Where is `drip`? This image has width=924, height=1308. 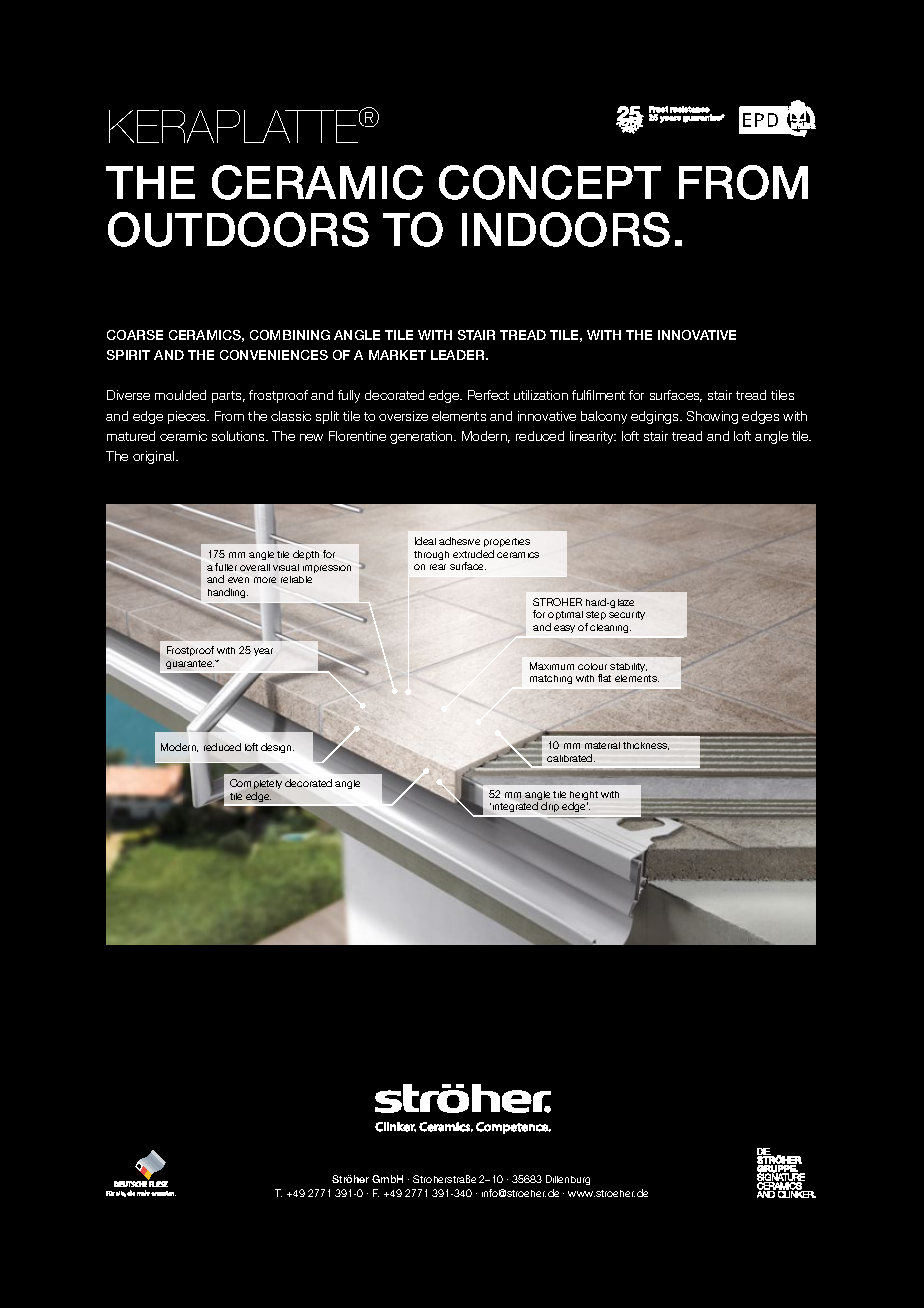
drip is located at coordinates (551, 808).
